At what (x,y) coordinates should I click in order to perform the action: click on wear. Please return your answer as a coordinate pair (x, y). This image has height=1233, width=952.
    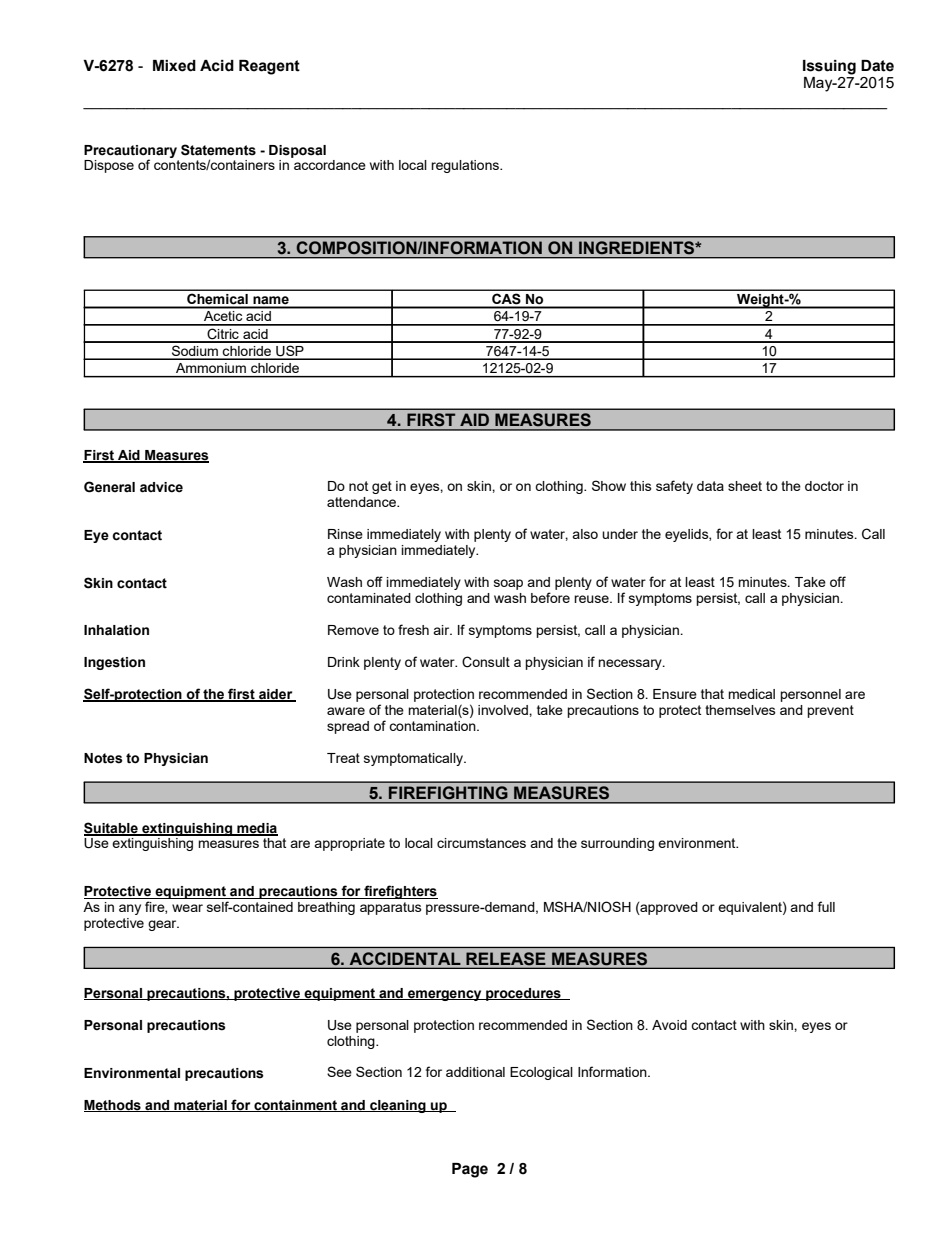
    Looking at the image, I should click on (187, 908).
